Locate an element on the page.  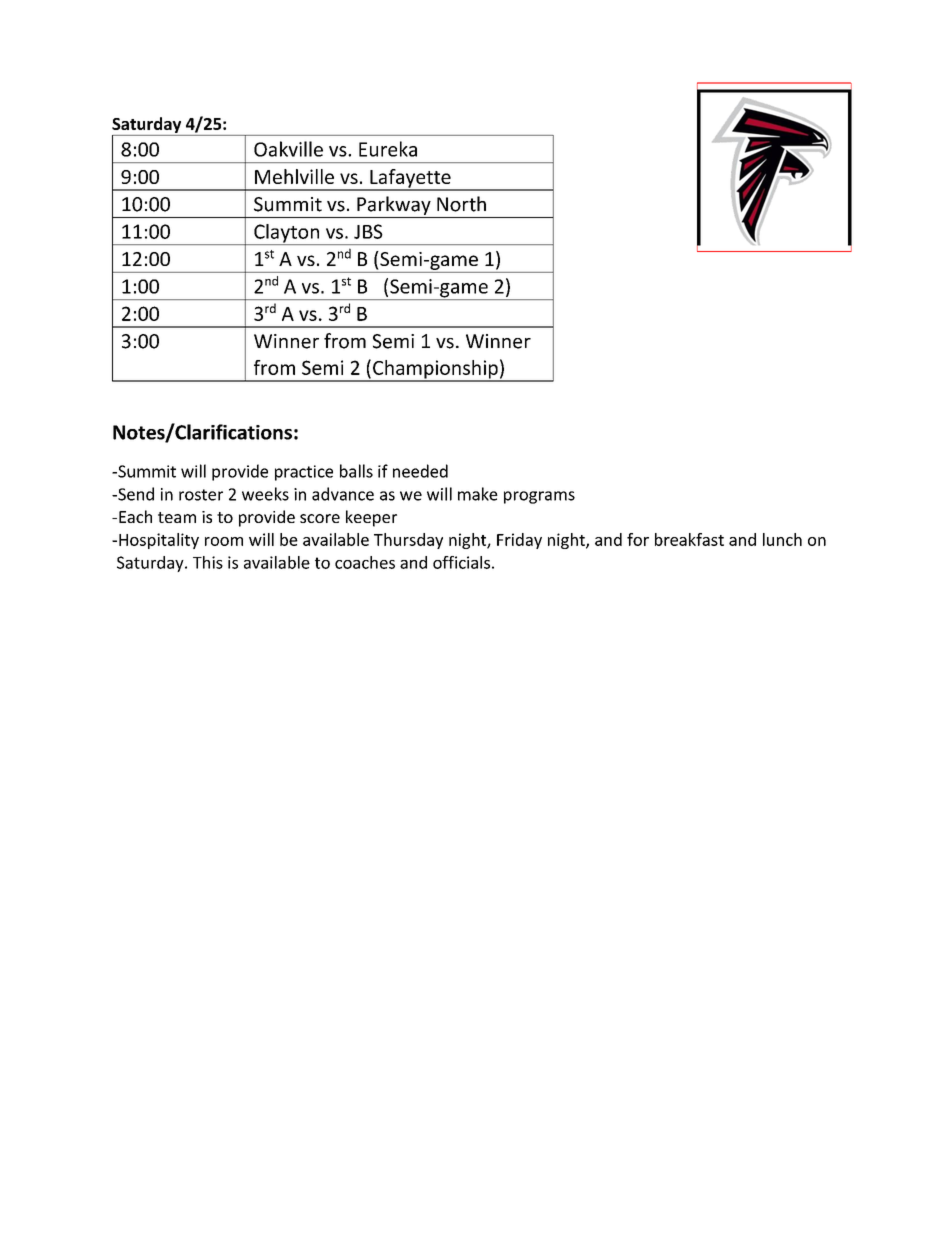
Lafayette is located at coordinates (410, 179).
